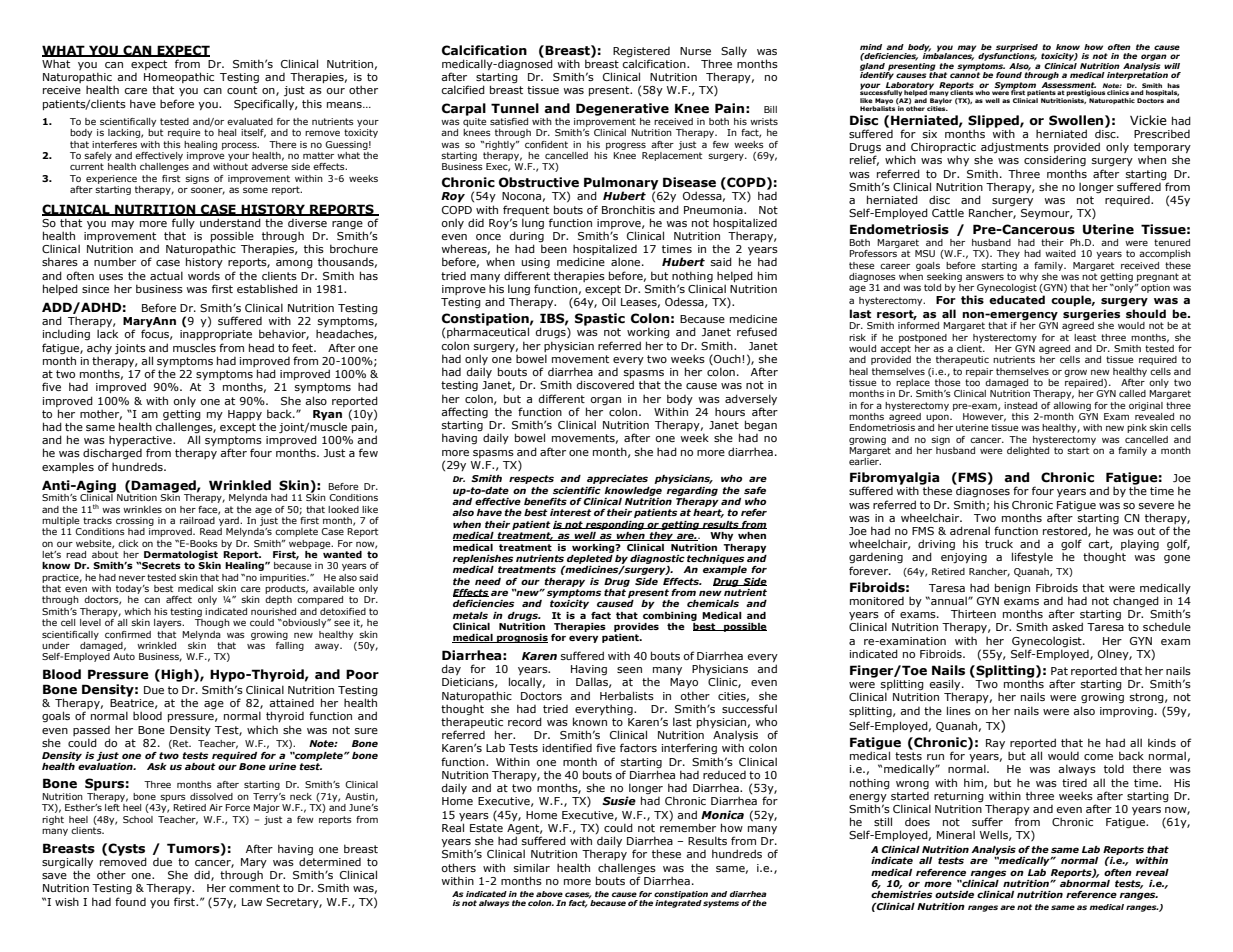 This screenshot has width=1233, height=952. Describe the element at coordinates (617, 479) in the screenshot. I see `appreciates` at that location.
